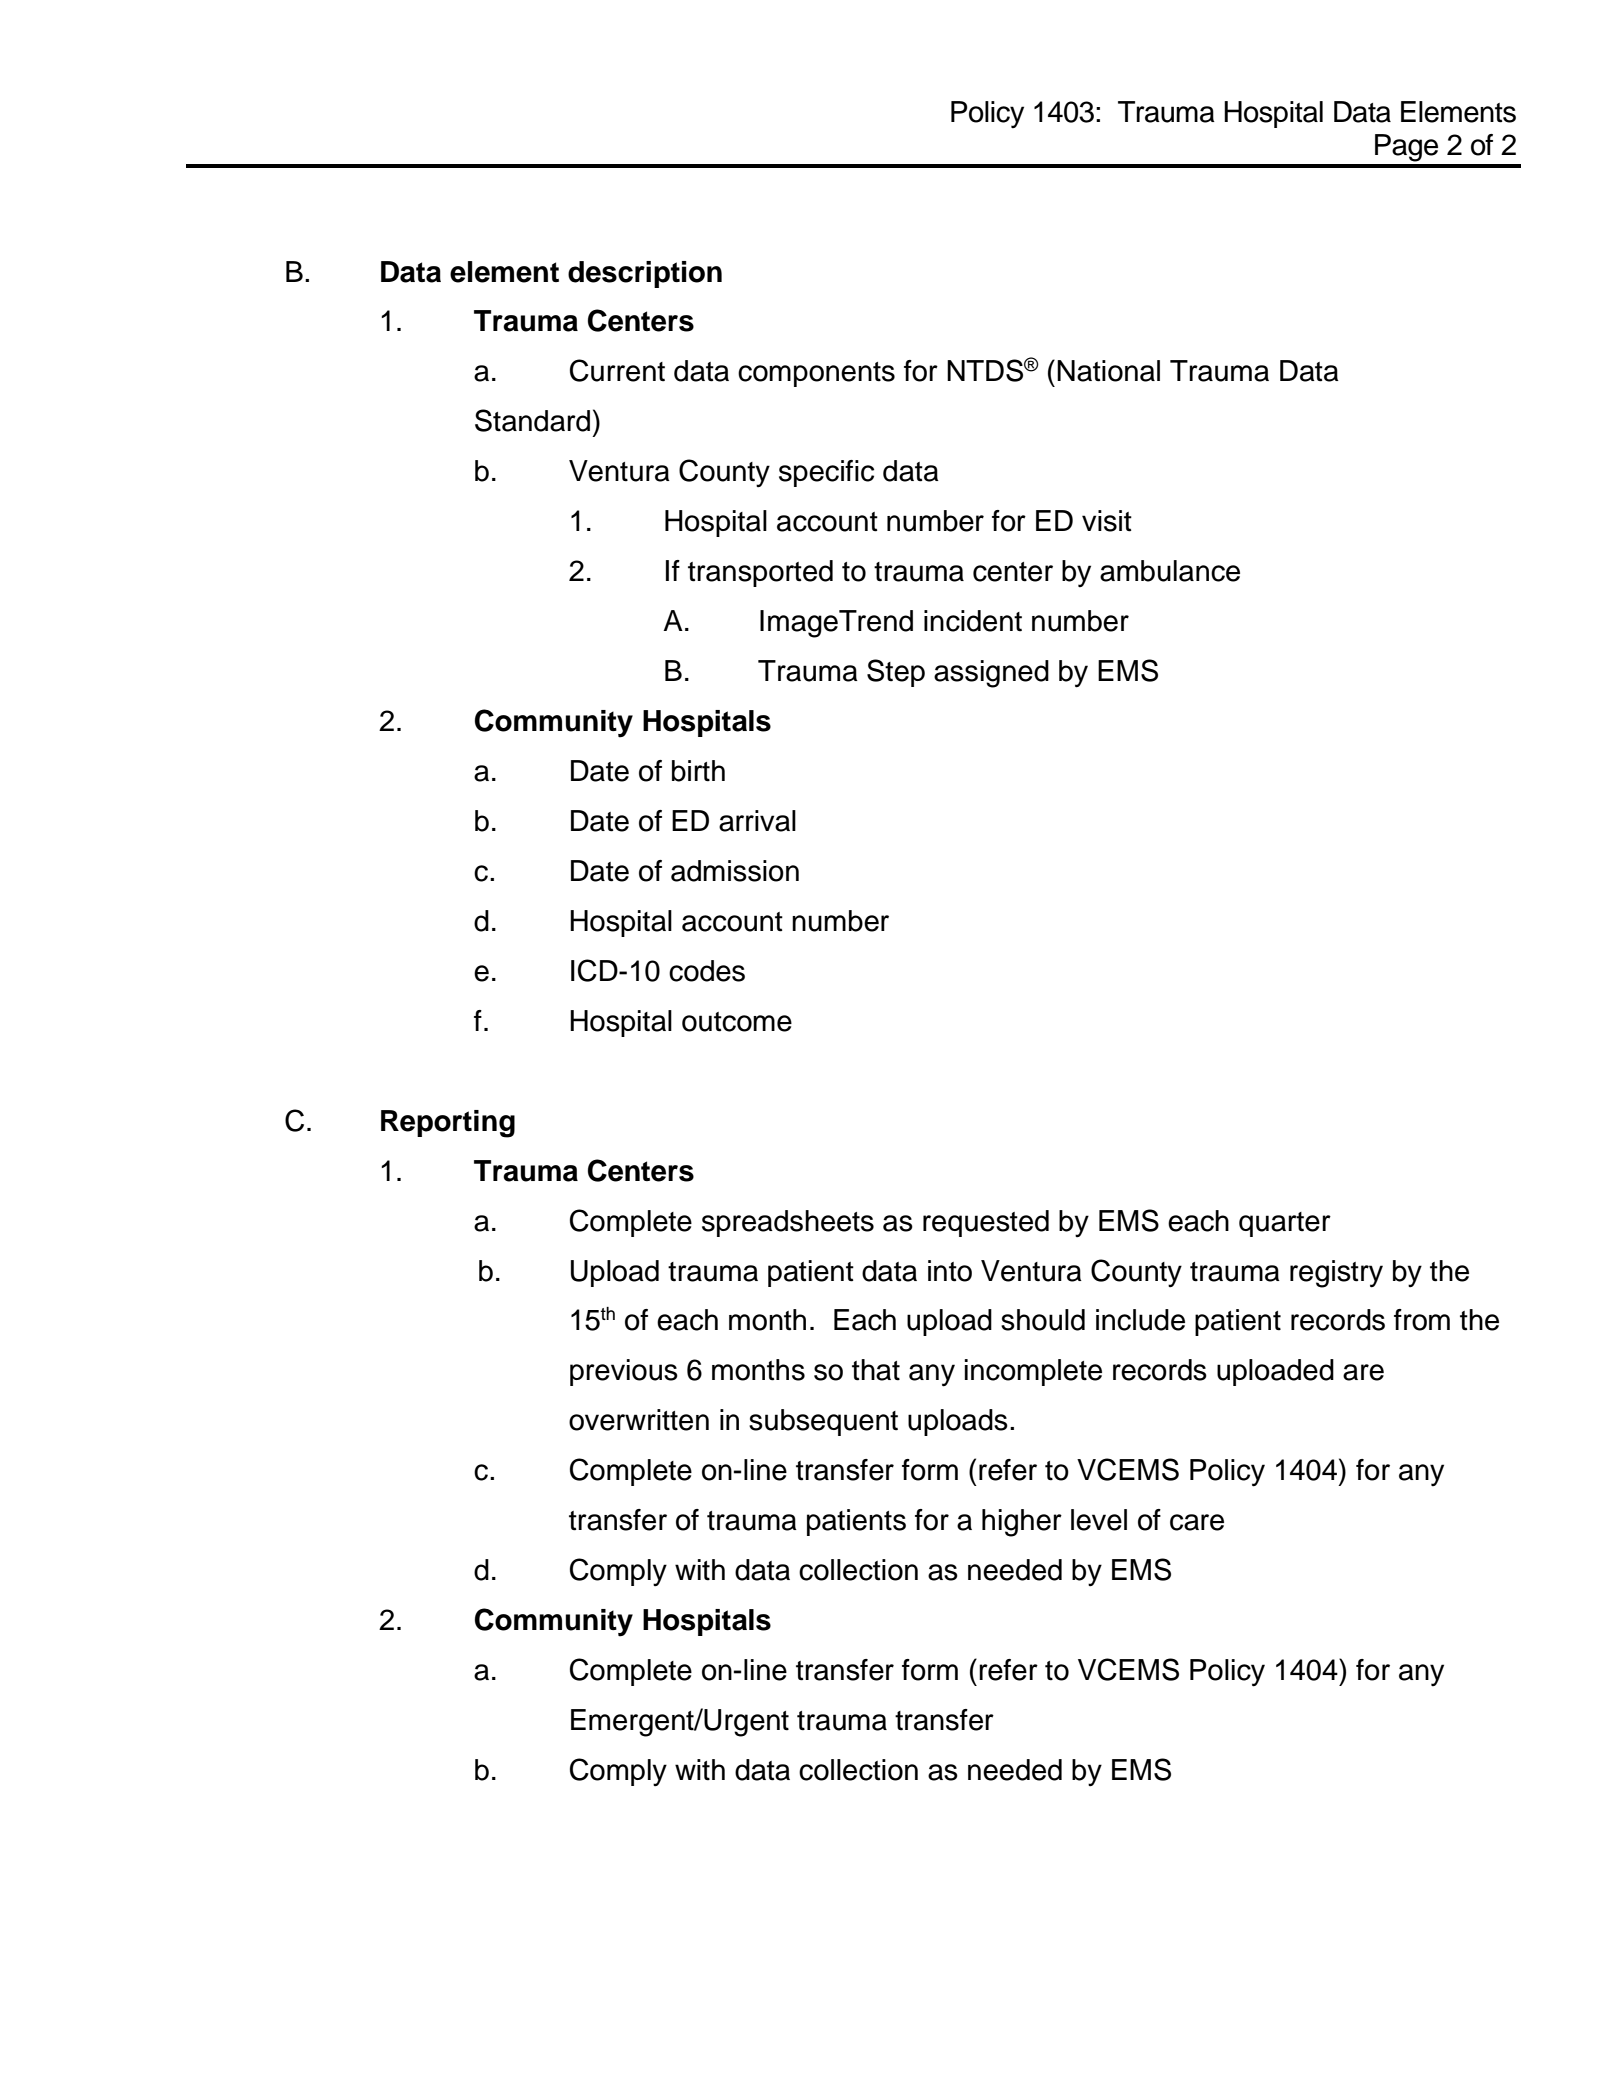 Image resolution: width=1611 pixels, height=2085 pixels. I want to click on components, so click(816, 374).
